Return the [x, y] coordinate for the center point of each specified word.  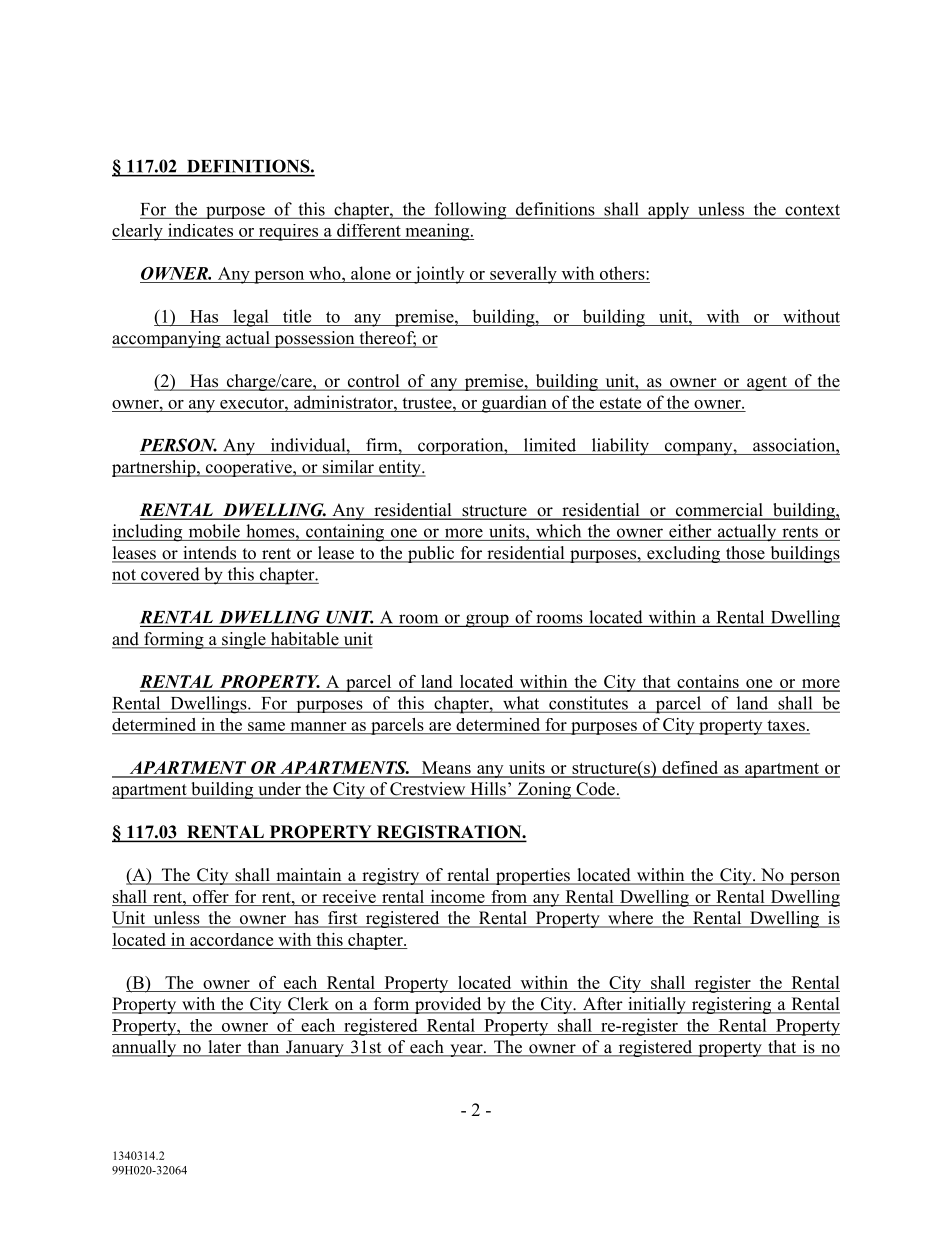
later [224, 1048]
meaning [437, 232]
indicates [200, 230]
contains [708, 683]
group [487, 621]
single [244, 640]
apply [669, 211]
